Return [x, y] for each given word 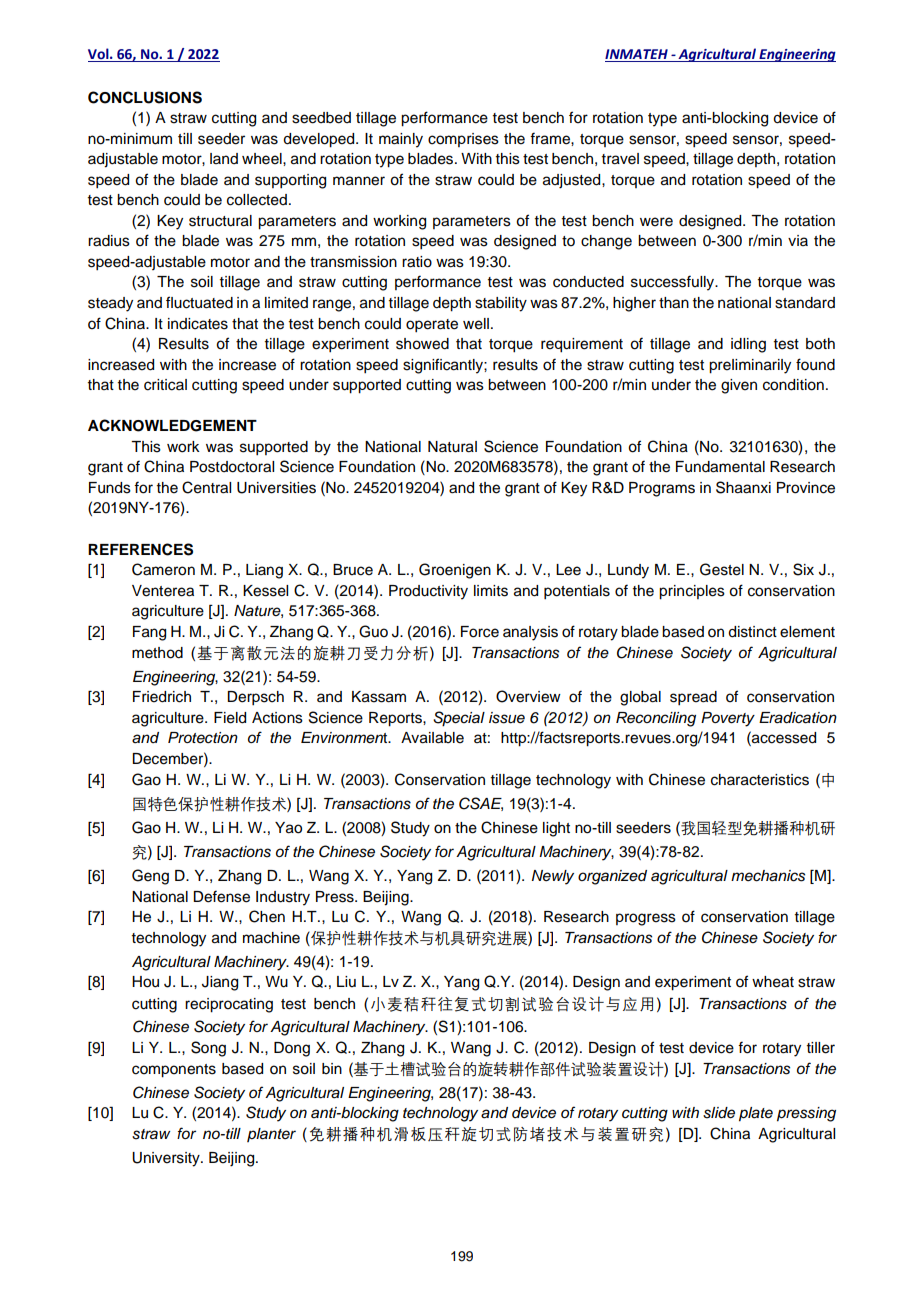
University [167, 1159]
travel [620, 159]
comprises [463, 140]
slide [719, 1113]
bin [332, 1068]
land [224, 158]
